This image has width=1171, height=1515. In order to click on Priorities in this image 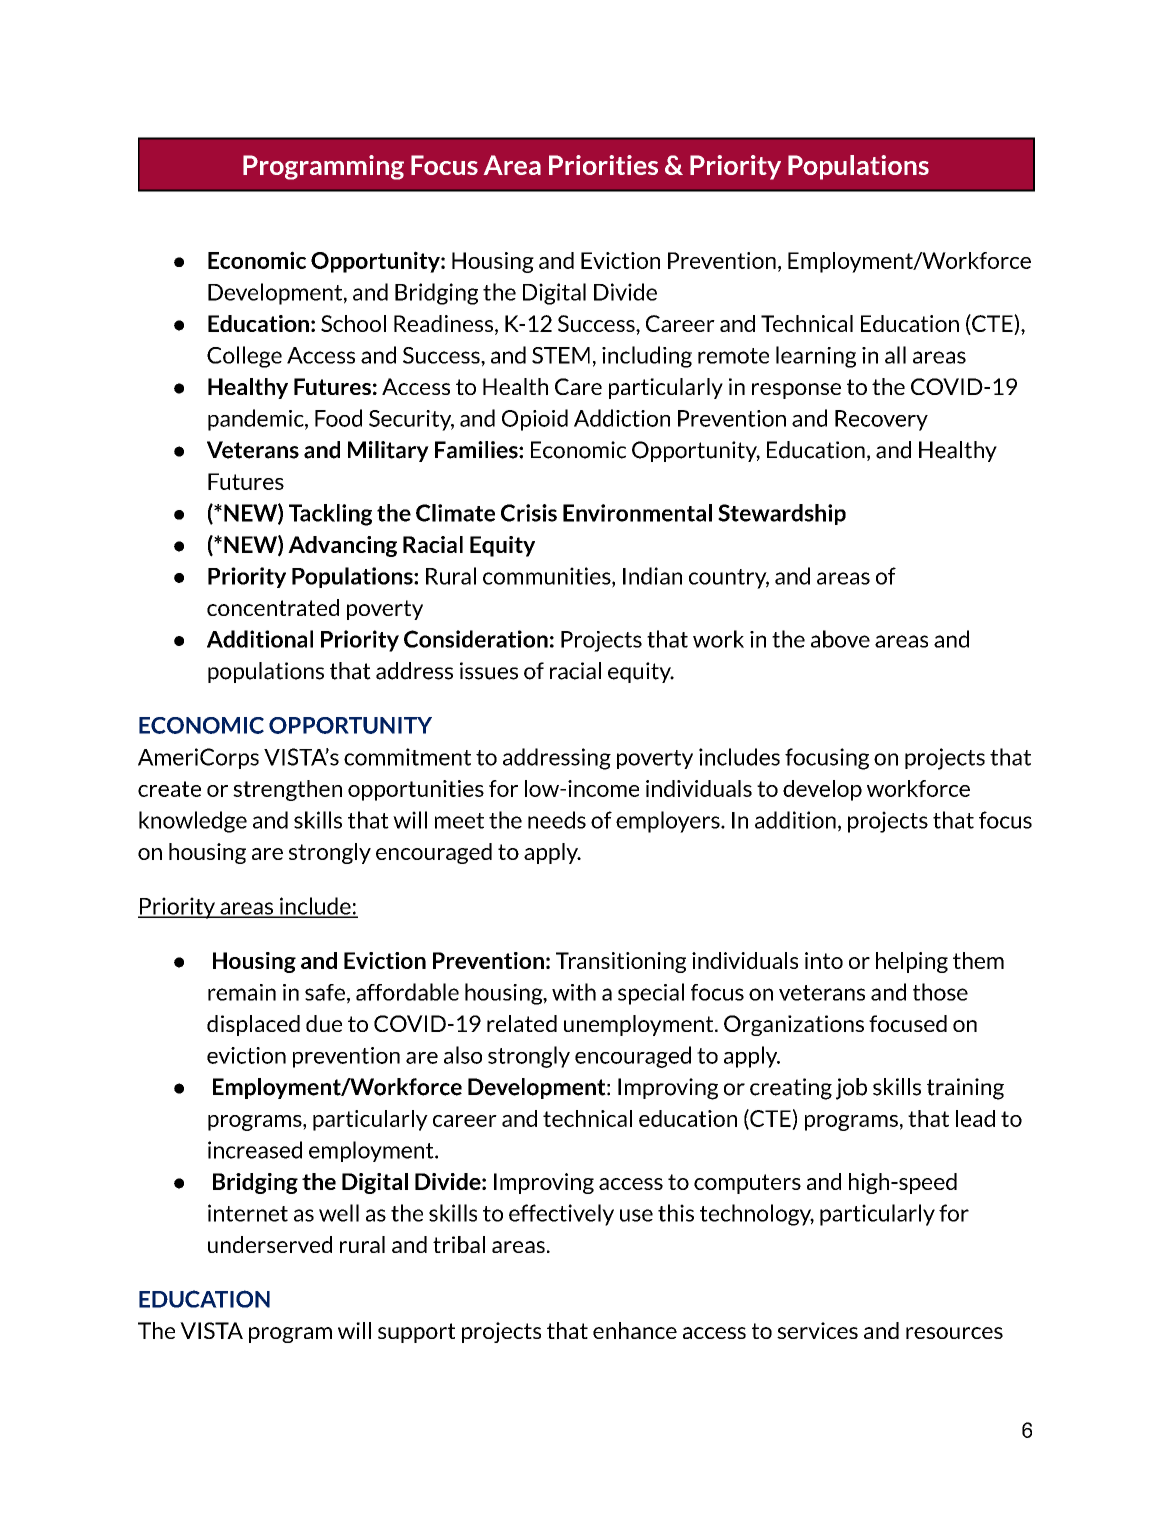, I will do `click(603, 165)`.
